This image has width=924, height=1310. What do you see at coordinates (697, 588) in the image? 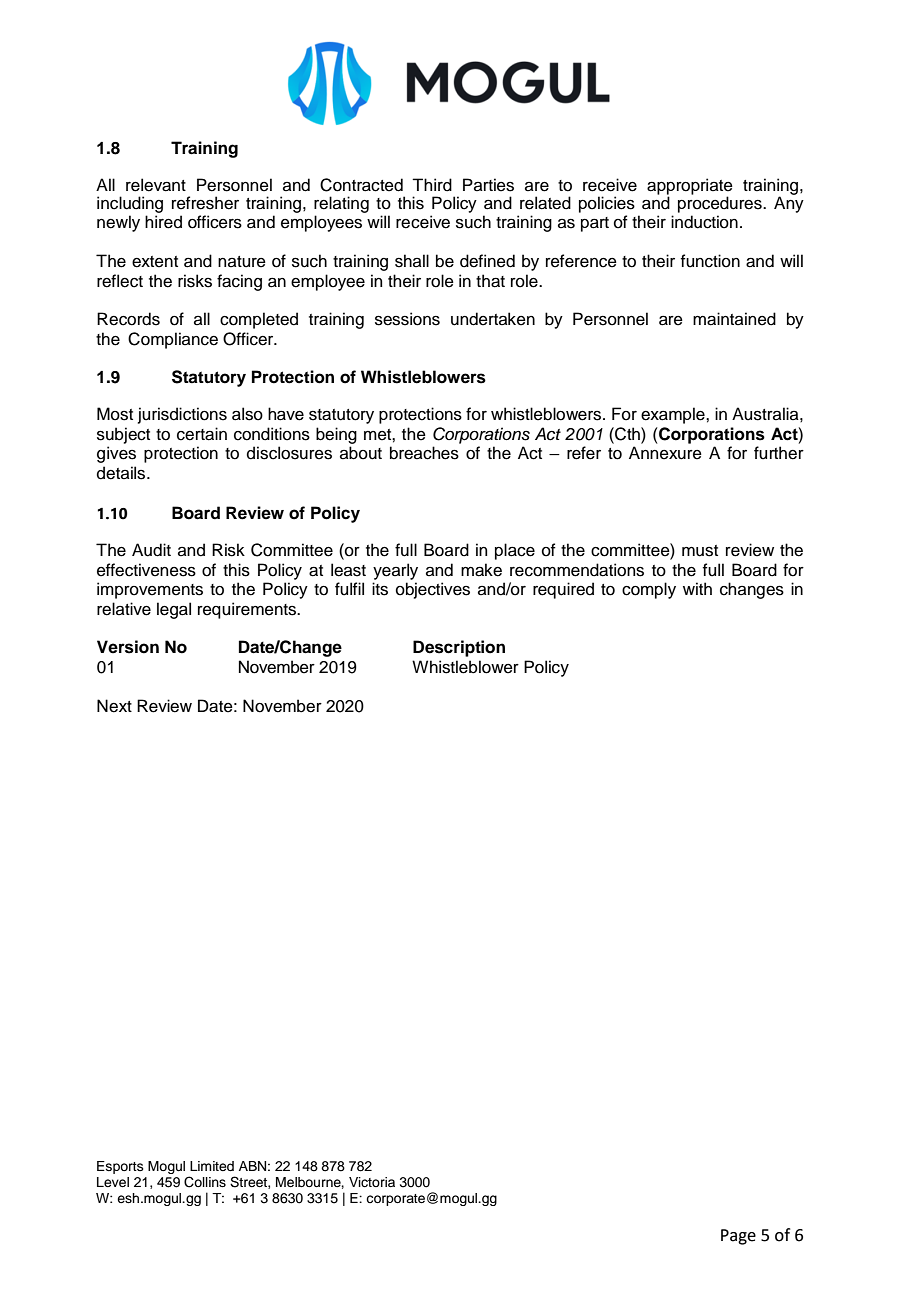
I see `with` at bounding box center [697, 588].
